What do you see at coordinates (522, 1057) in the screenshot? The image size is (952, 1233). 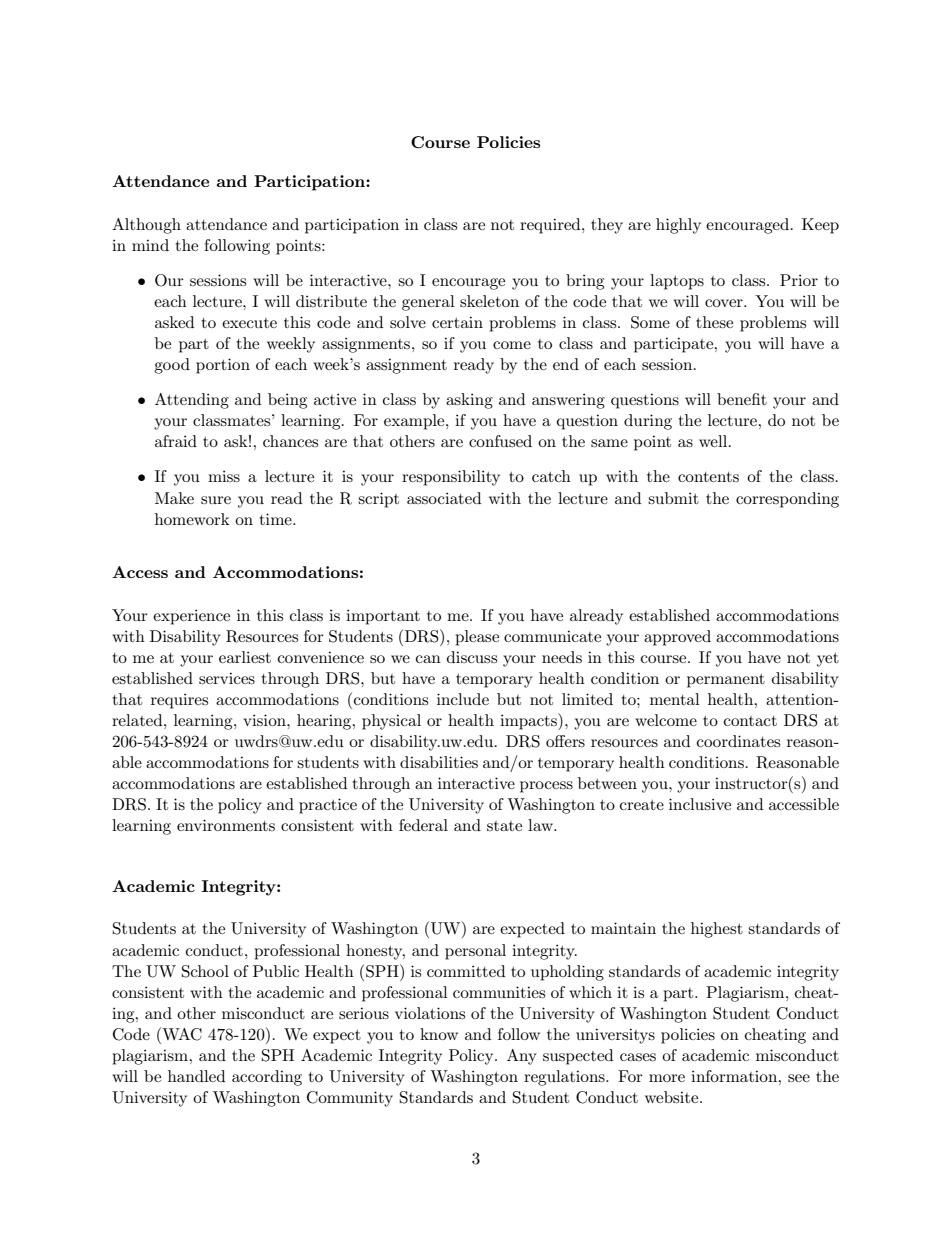 I see `Any` at bounding box center [522, 1057].
